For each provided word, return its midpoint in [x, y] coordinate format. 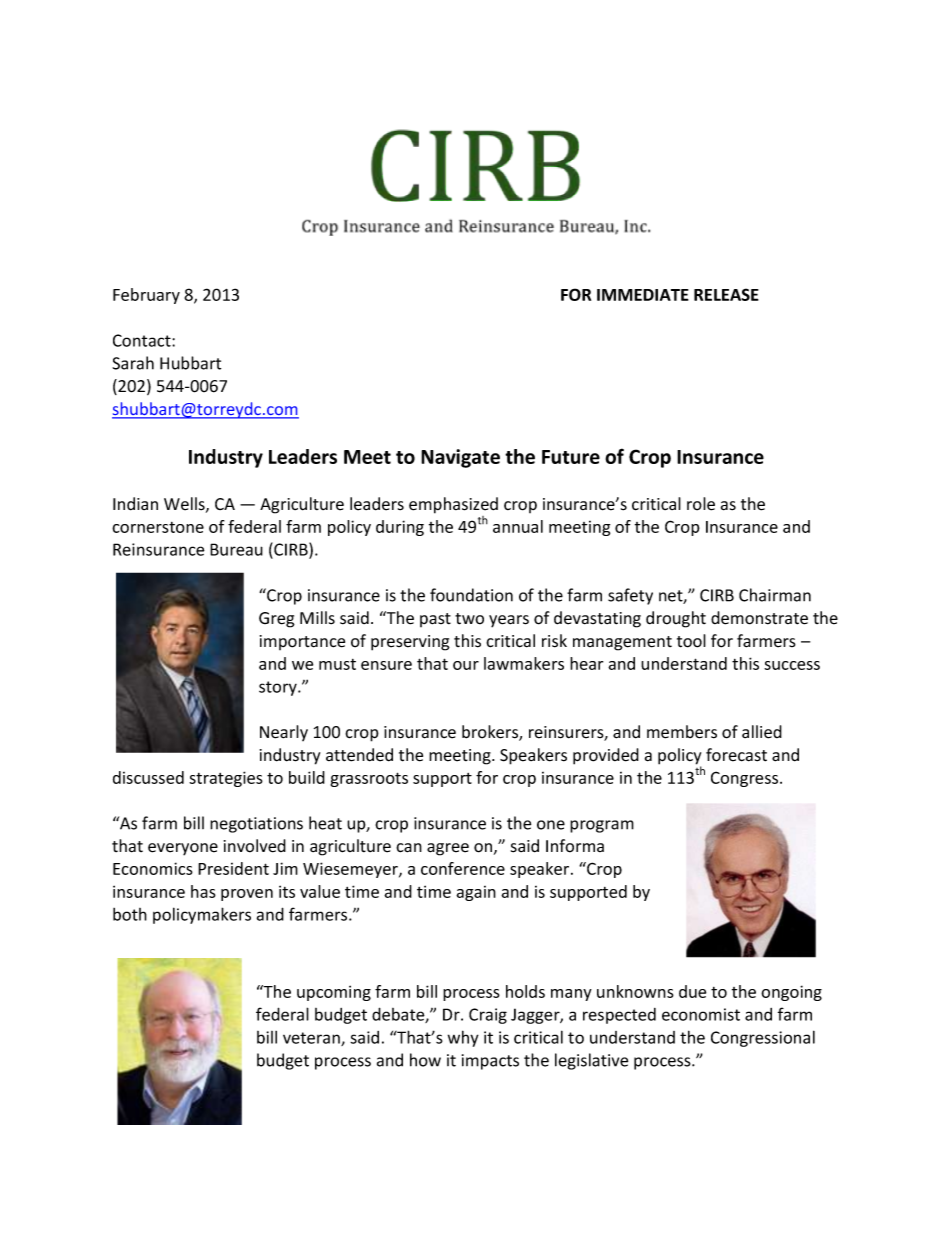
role [701, 504]
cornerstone [158, 527]
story [279, 688]
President [233, 868]
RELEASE [726, 294]
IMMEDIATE [643, 295]
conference [463, 868]
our [466, 665]
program [602, 826]
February [146, 296]
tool [691, 641]
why [463, 1038]
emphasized [453, 505]
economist [701, 1014]
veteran [312, 1039]
